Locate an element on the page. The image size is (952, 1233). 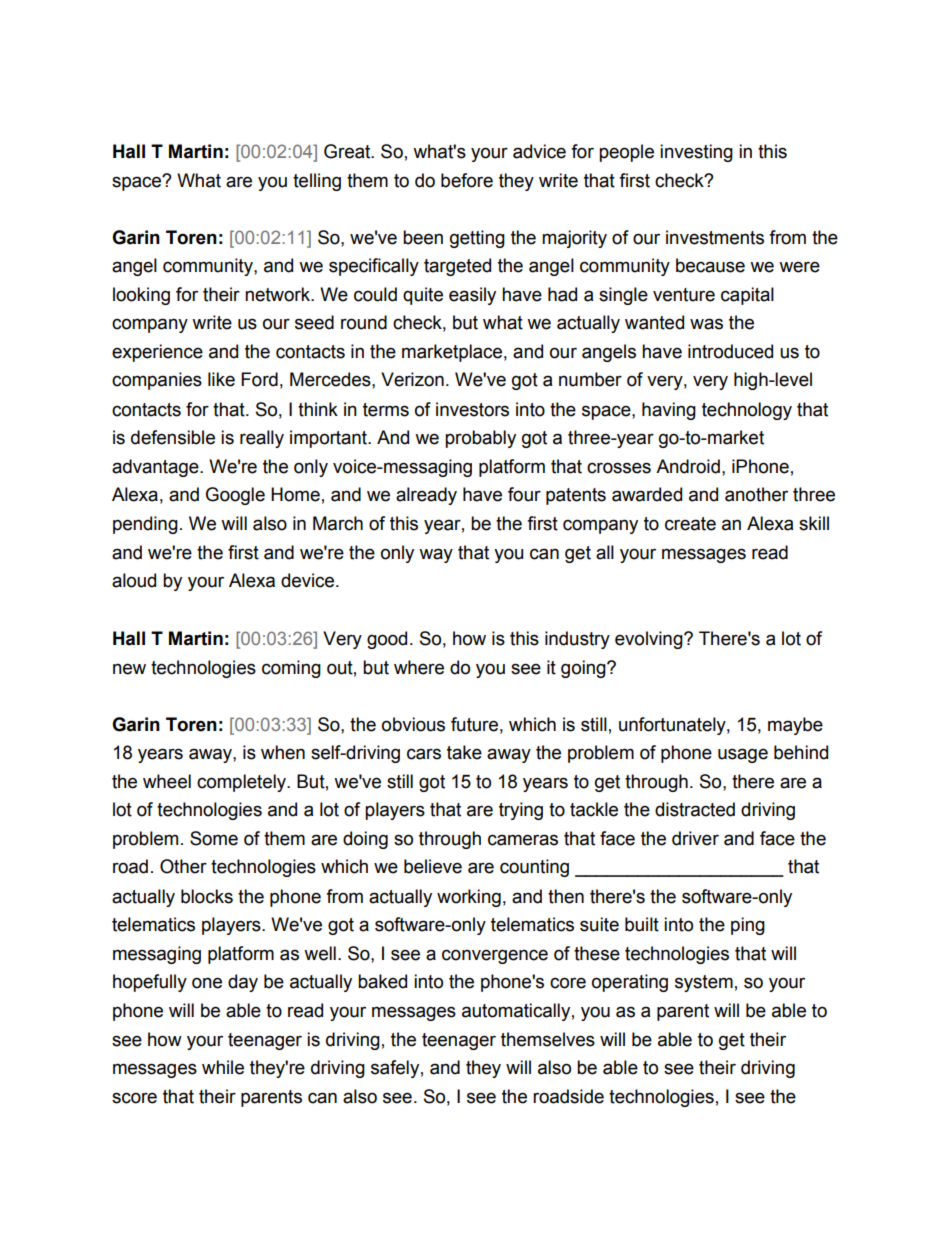
usage is located at coordinates (743, 755).
